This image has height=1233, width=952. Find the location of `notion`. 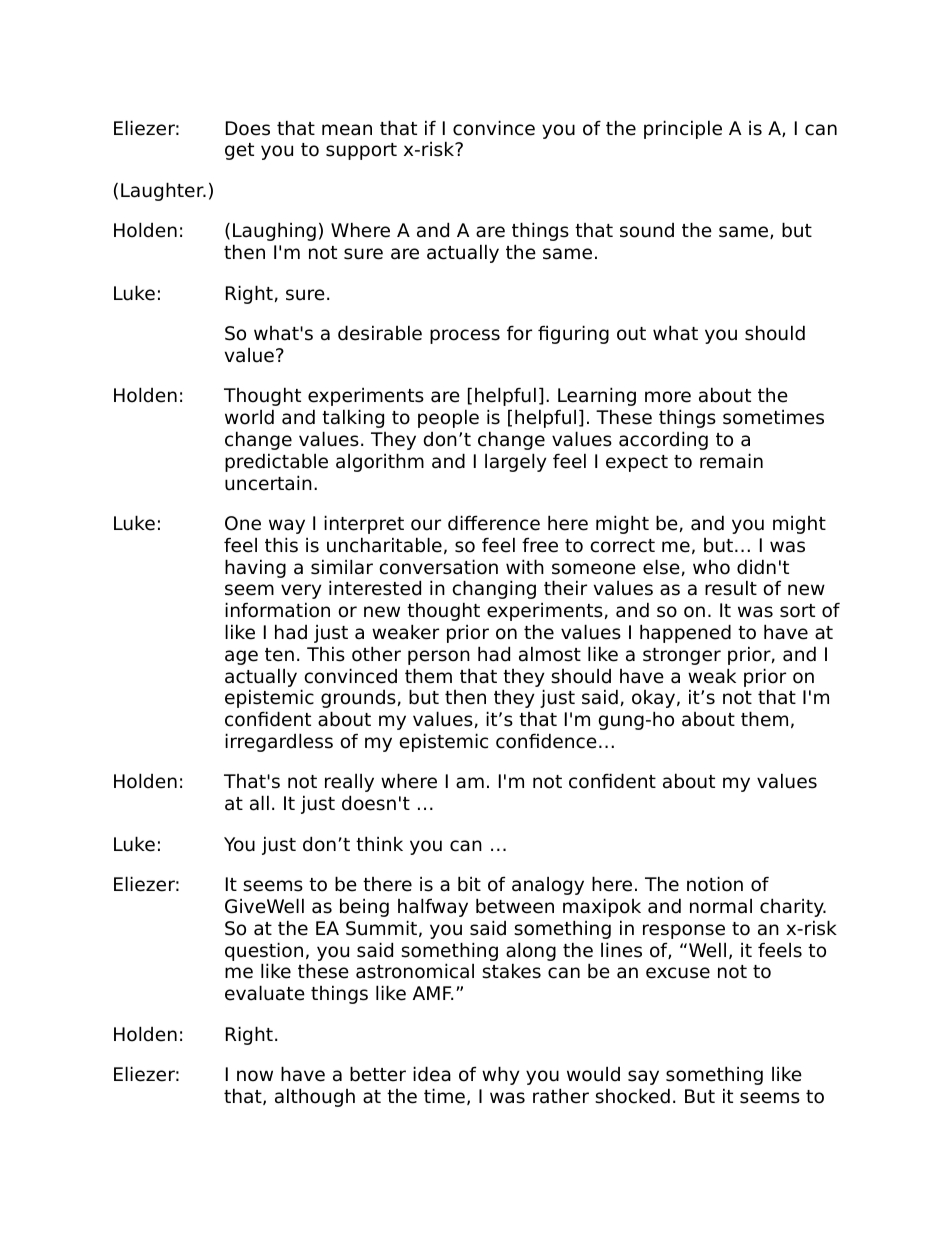

notion is located at coordinates (715, 884).
